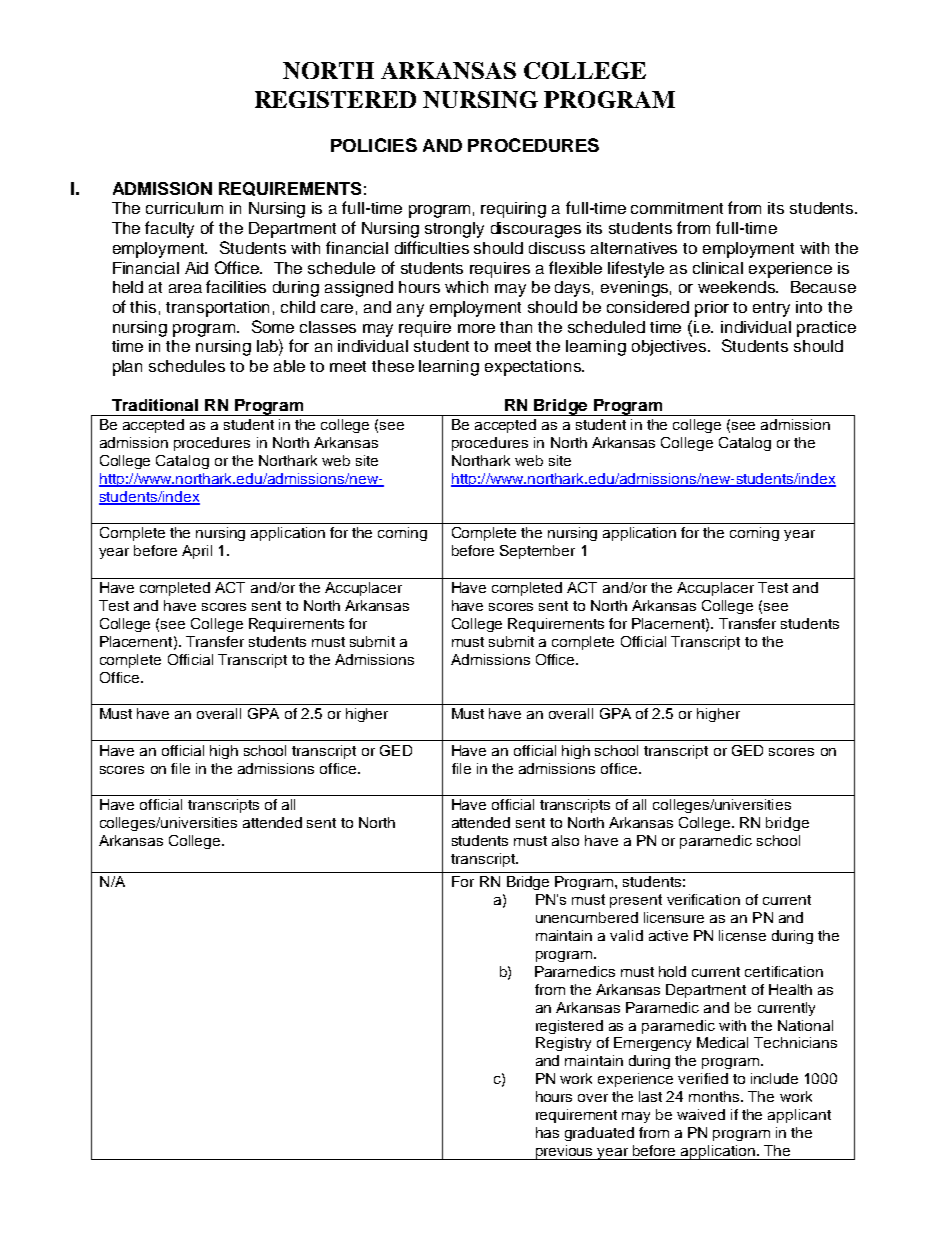  I want to click on curriculum, so click(184, 208).
